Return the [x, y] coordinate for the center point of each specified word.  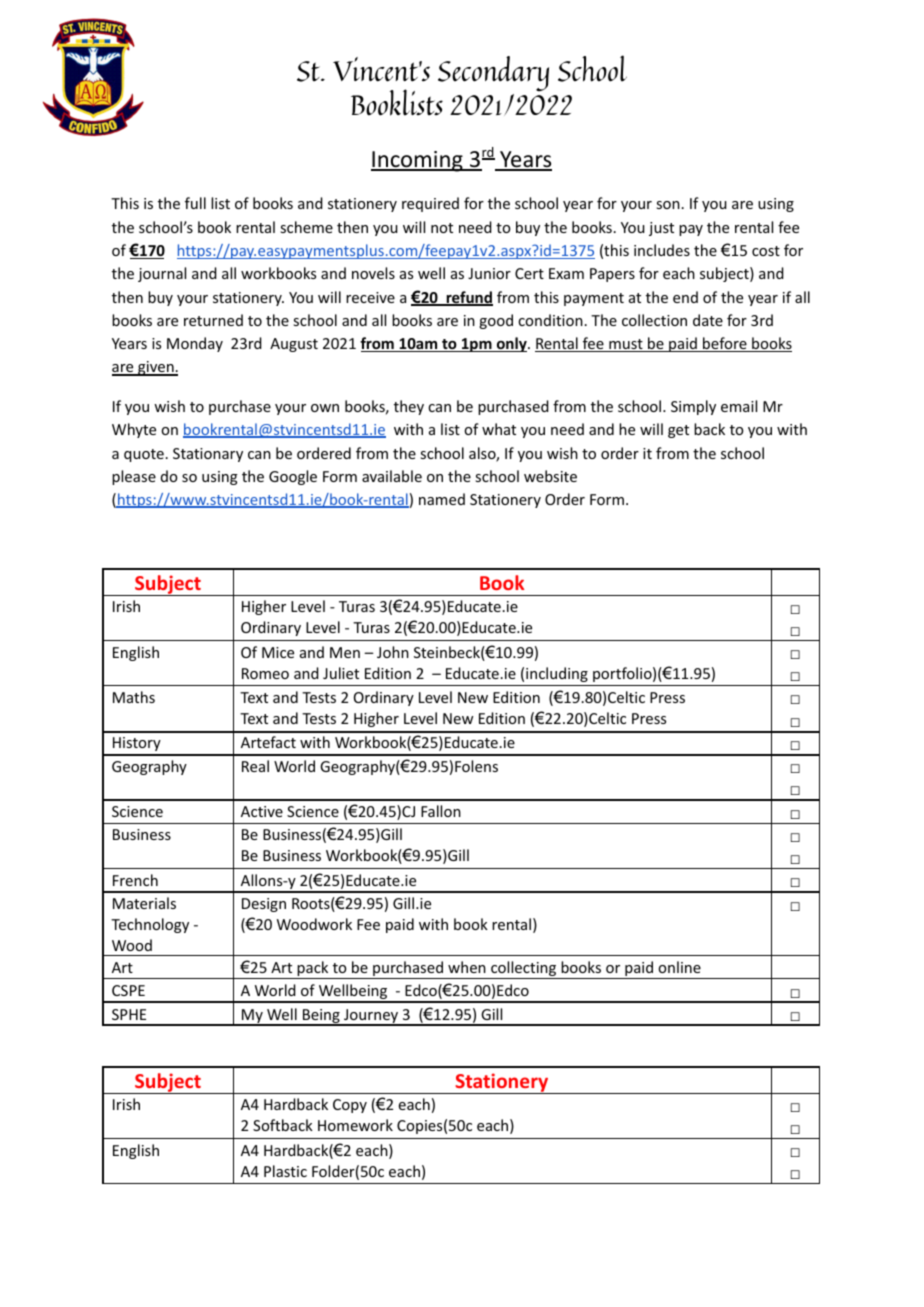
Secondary [493, 74]
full [195, 203]
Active [262, 811]
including [557, 674]
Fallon [441, 811]
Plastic [285, 1171]
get [678, 431]
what [499, 429]
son [668, 205]
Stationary [208, 455]
